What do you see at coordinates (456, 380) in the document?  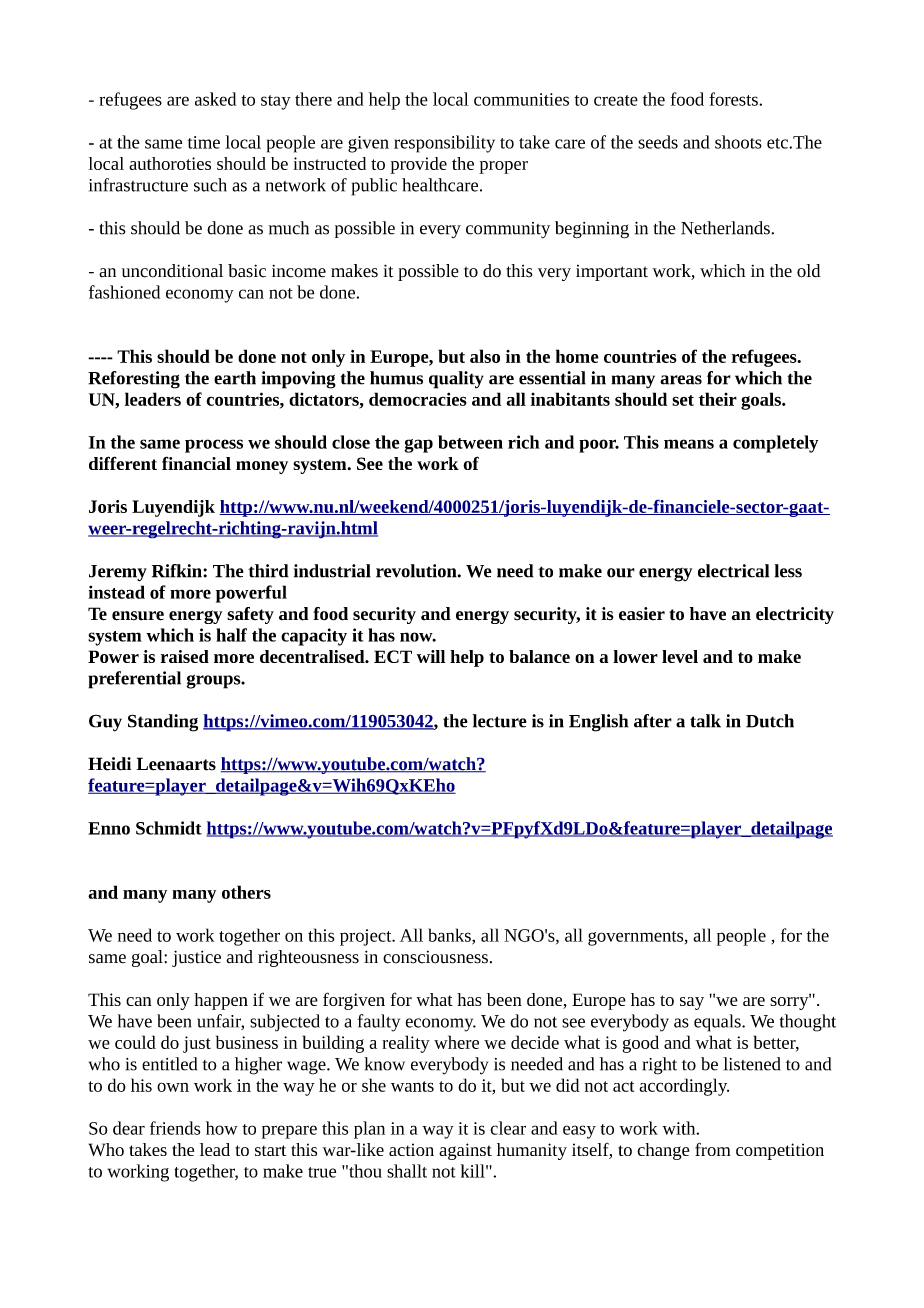 I see `quality` at bounding box center [456, 380].
